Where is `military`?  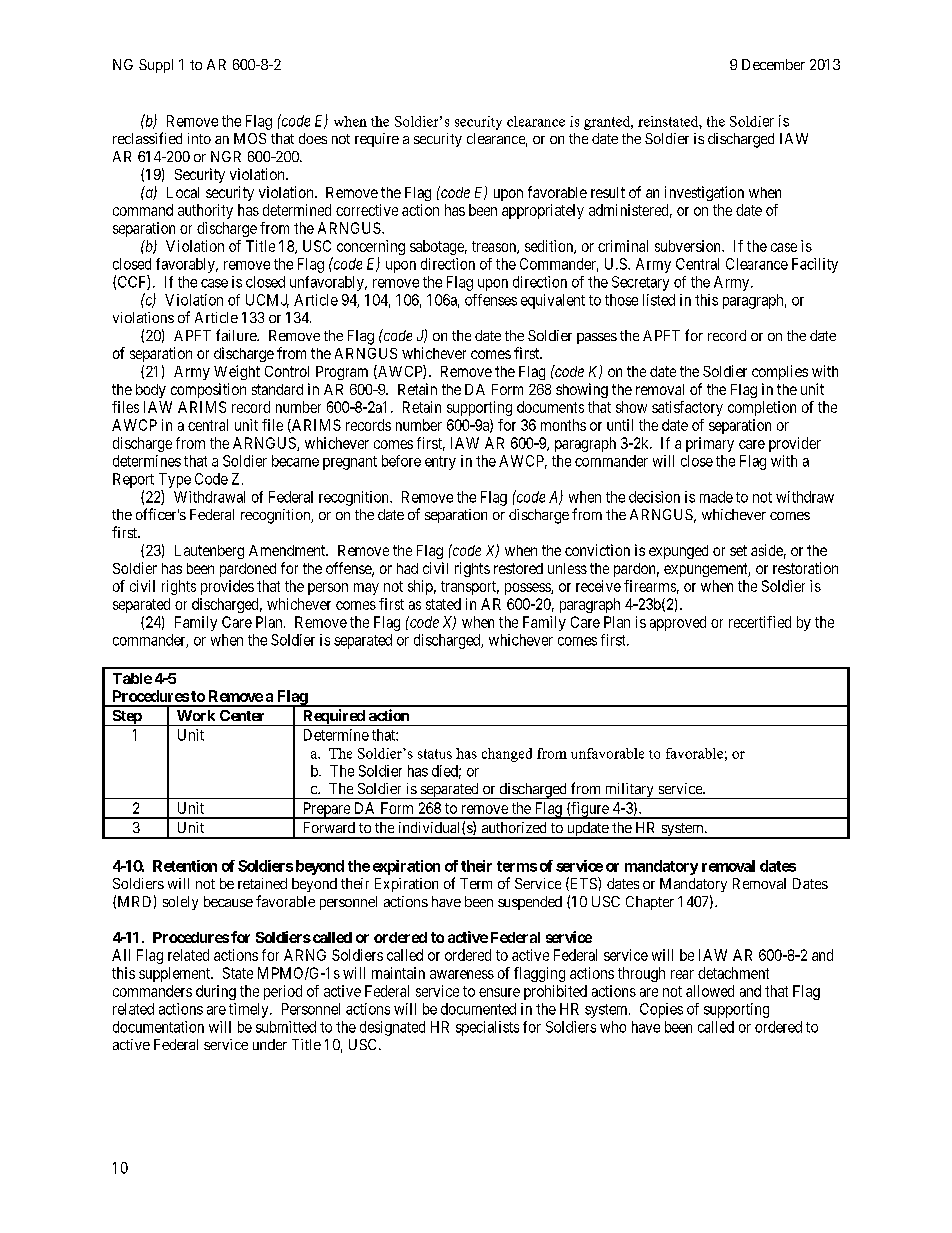 military is located at coordinates (629, 791).
